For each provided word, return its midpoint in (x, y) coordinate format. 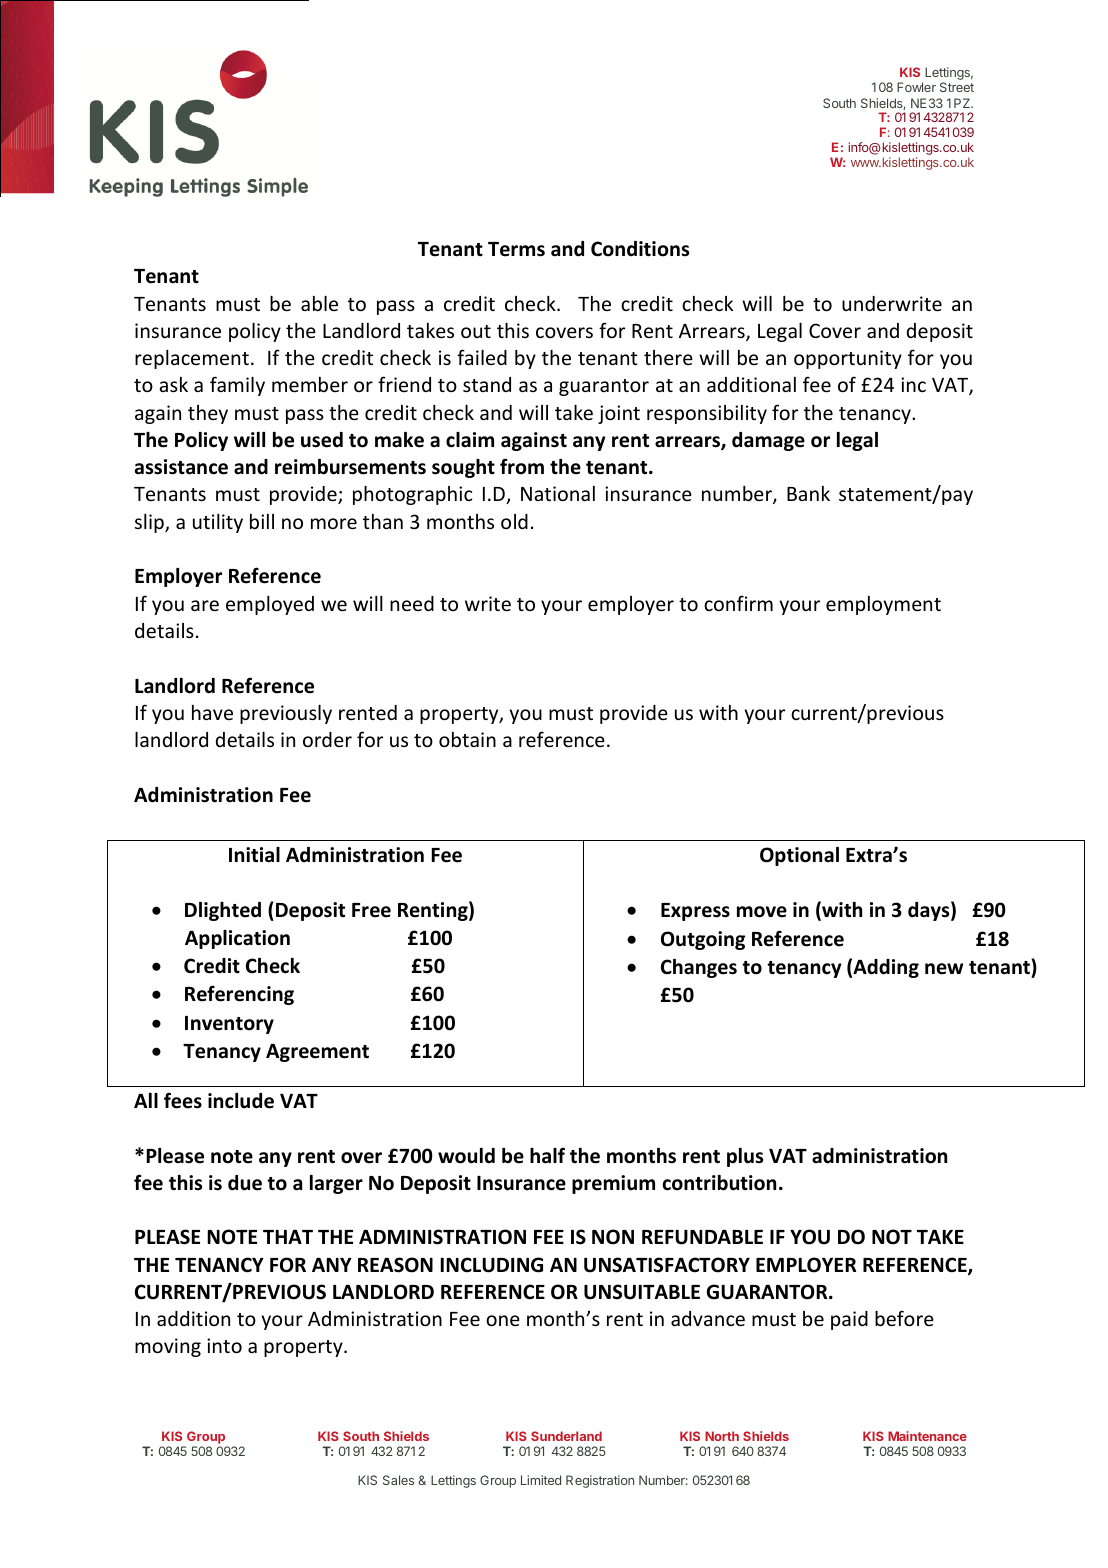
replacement (192, 359)
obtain (467, 739)
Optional (799, 856)
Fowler (916, 87)
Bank (808, 493)
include (241, 1101)
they (208, 414)
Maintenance (927, 1436)
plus (745, 1157)
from (522, 466)
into (224, 1345)
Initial (254, 855)
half (547, 1155)
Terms (516, 249)
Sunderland (566, 1436)
